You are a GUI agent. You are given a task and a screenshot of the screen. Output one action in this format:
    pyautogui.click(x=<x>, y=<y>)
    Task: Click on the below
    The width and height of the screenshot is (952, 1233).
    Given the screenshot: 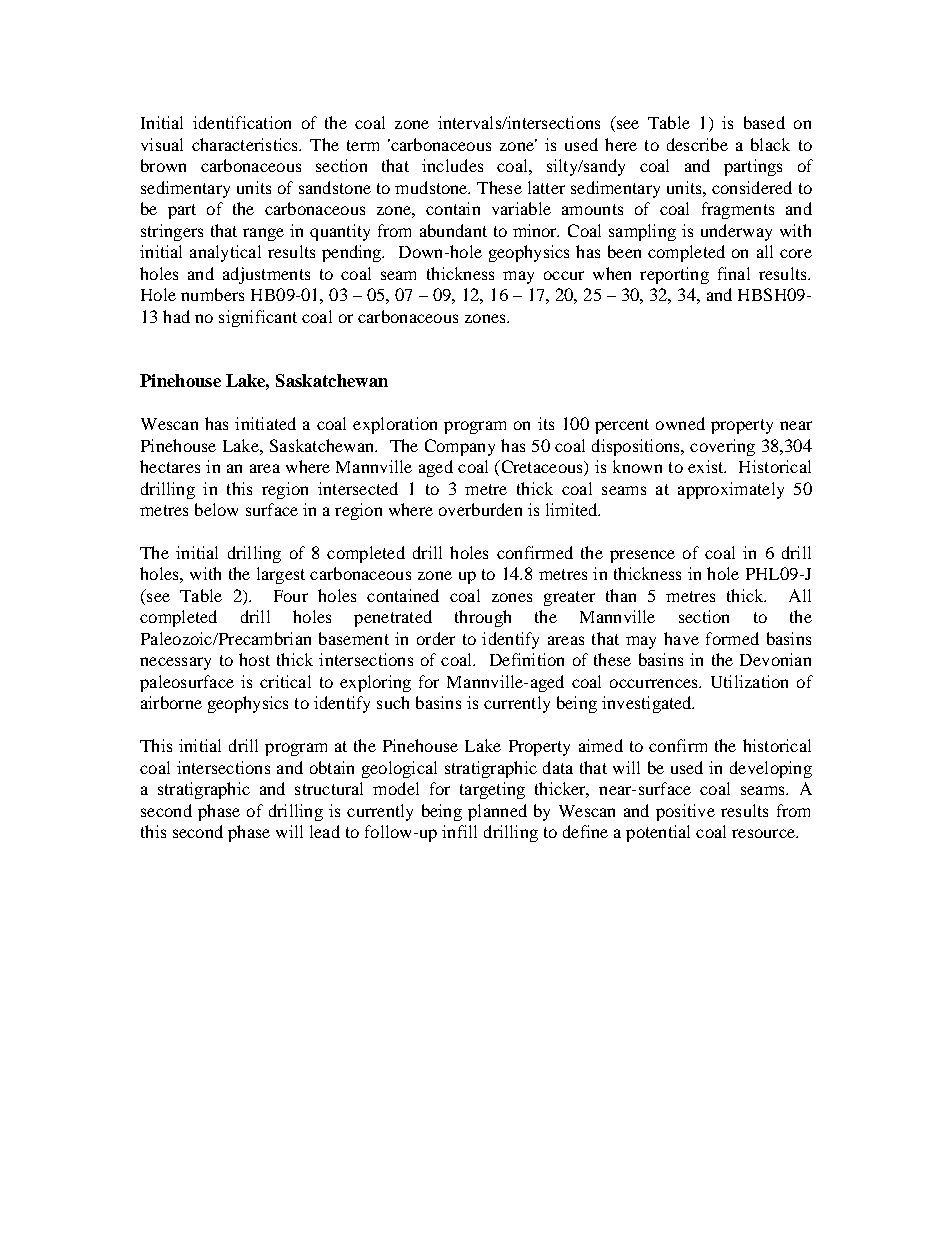 What is the action you would take?
    pyautogui.click(x=216, y=509)
